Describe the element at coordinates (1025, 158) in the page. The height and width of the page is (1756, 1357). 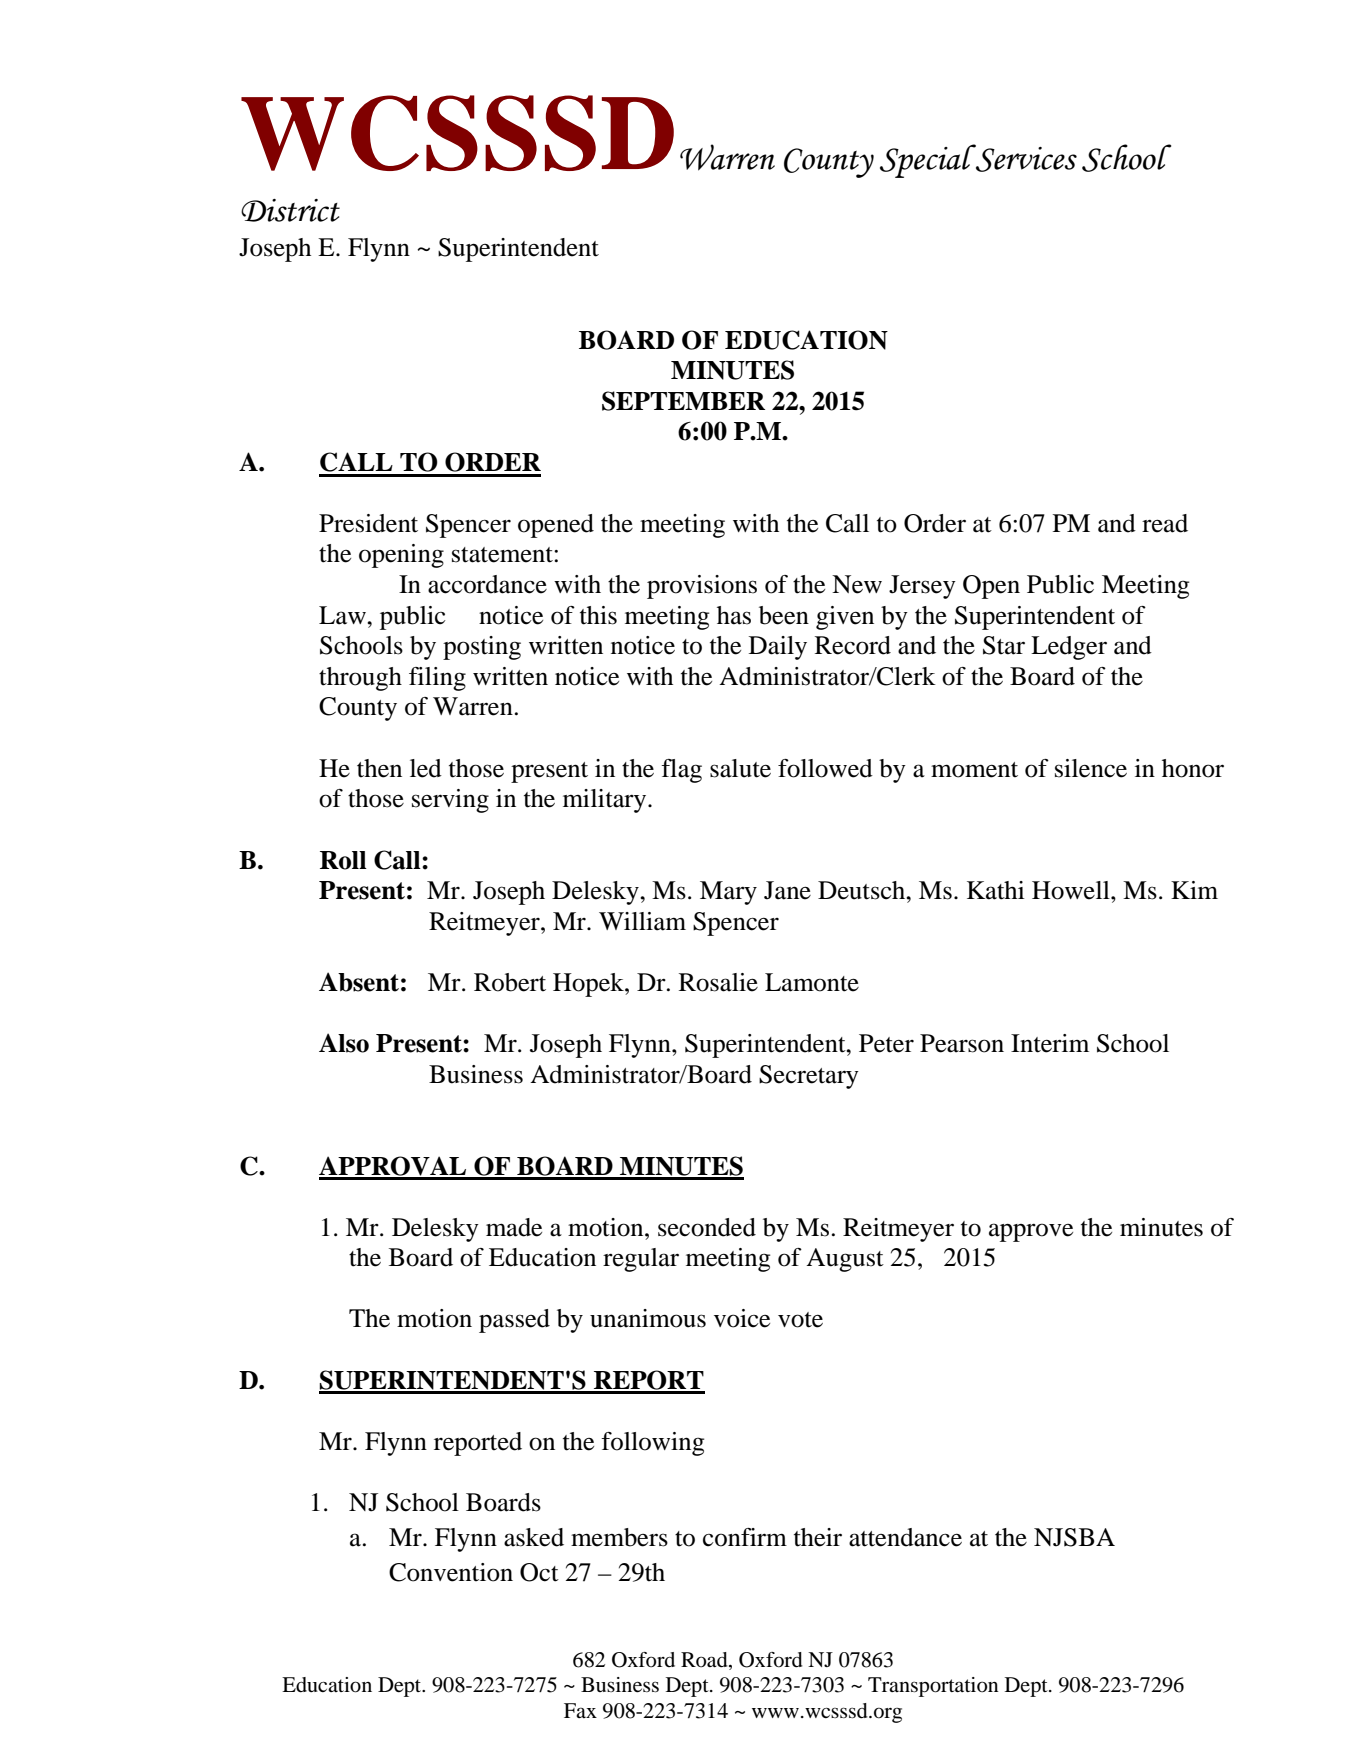
I see `Services` at that location.
